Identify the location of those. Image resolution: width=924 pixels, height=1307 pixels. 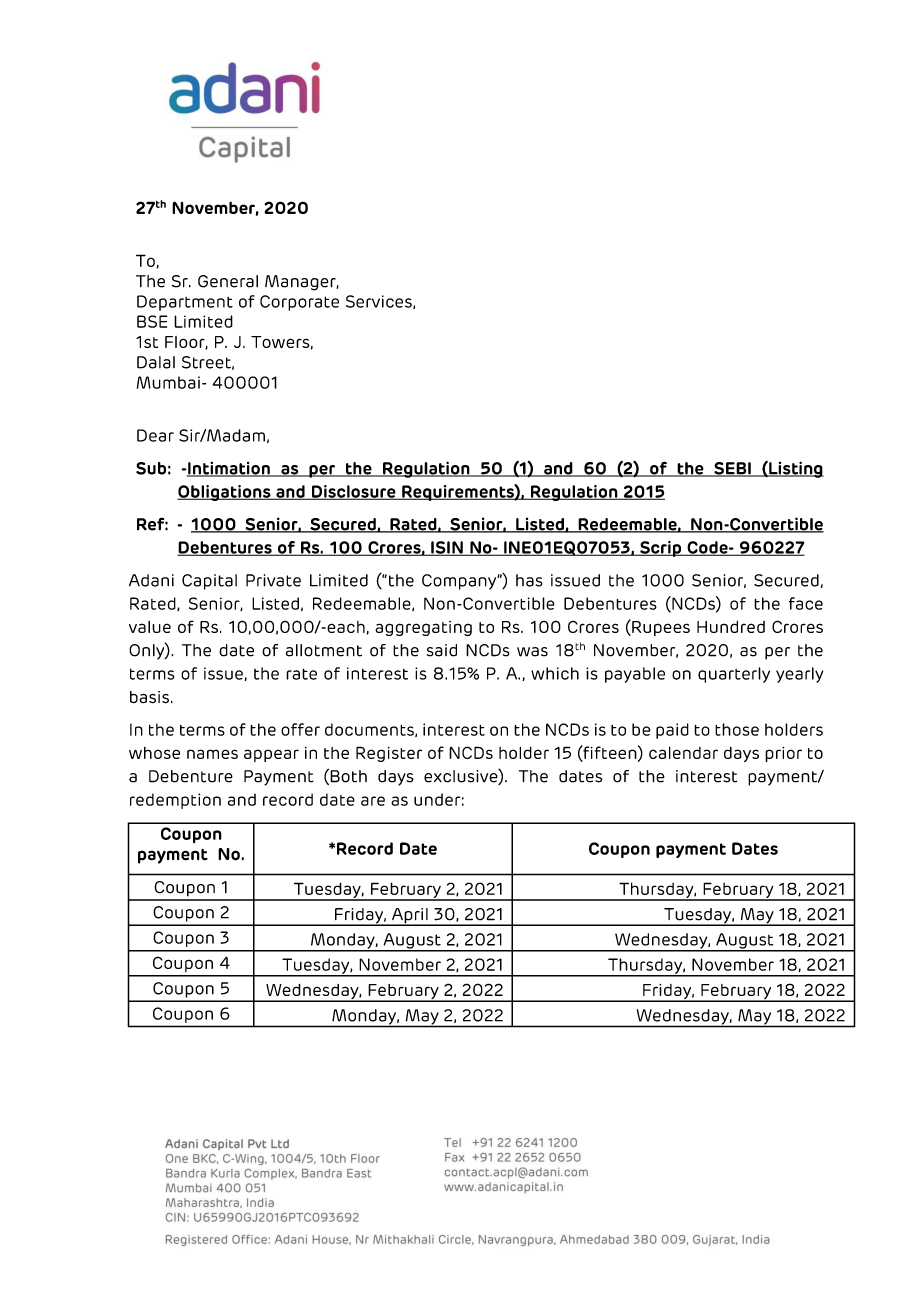
(737, 729).
